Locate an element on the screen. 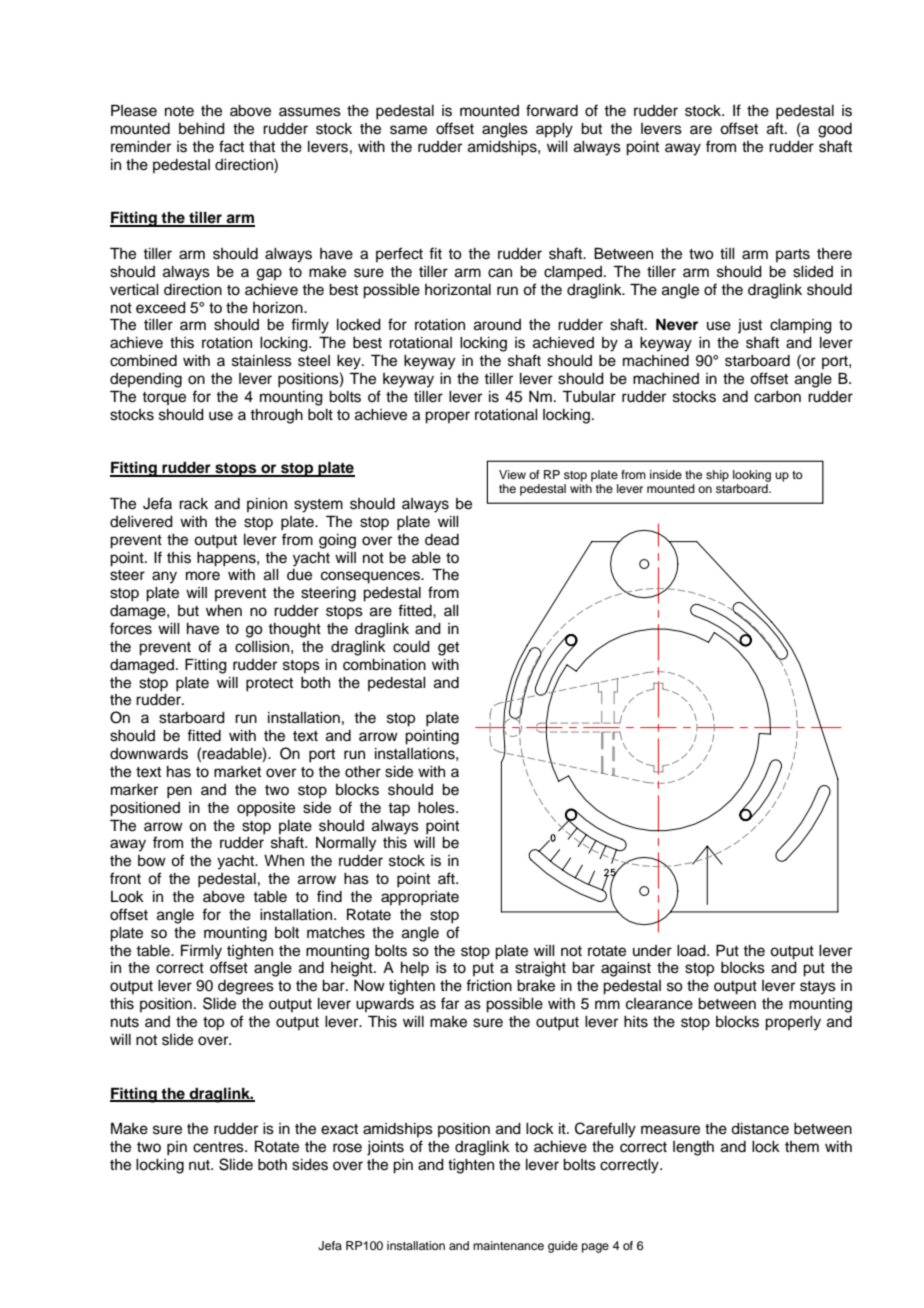  behind is located at coordinates (202, 129).
